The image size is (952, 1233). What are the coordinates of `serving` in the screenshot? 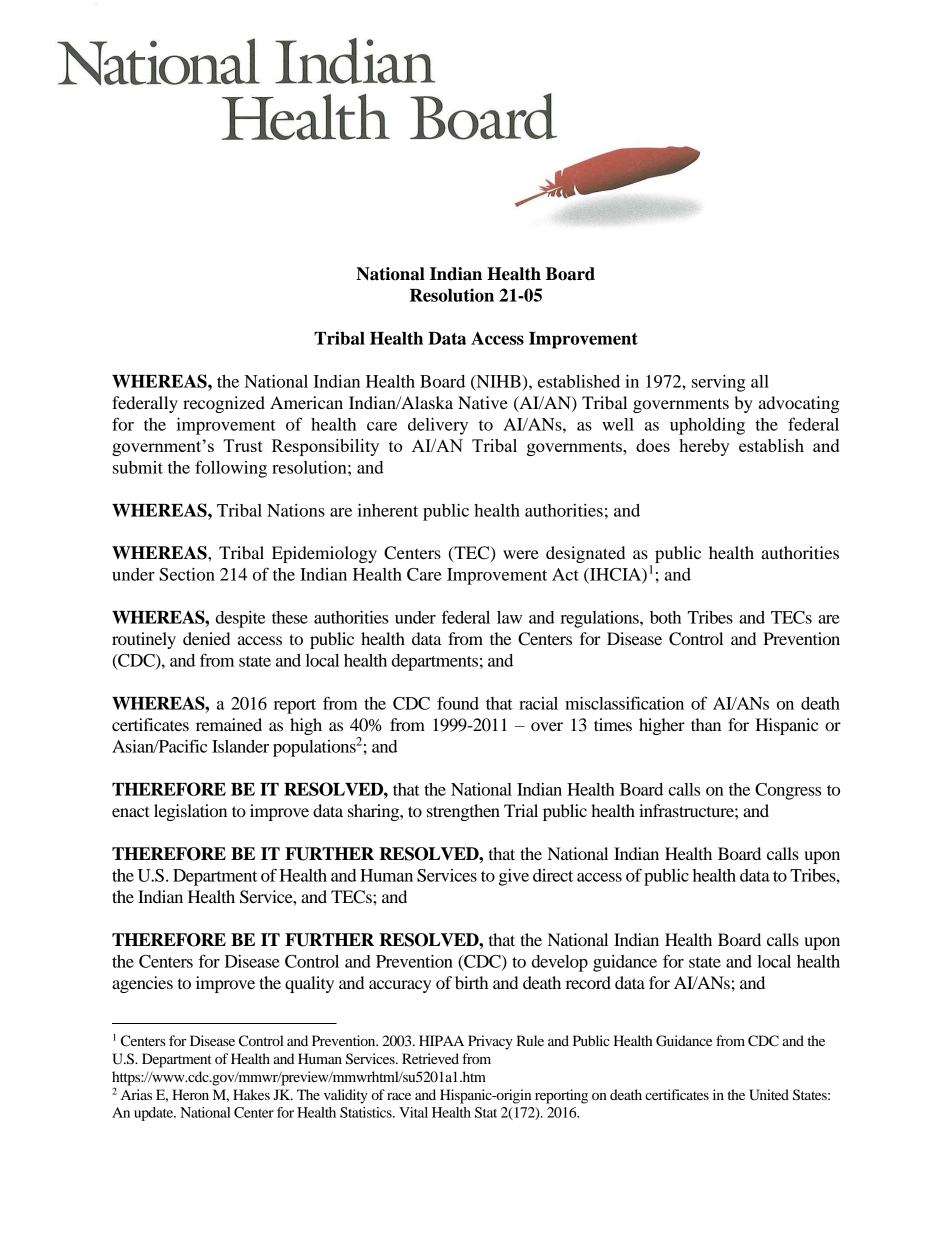 It's located at (718, 383).
